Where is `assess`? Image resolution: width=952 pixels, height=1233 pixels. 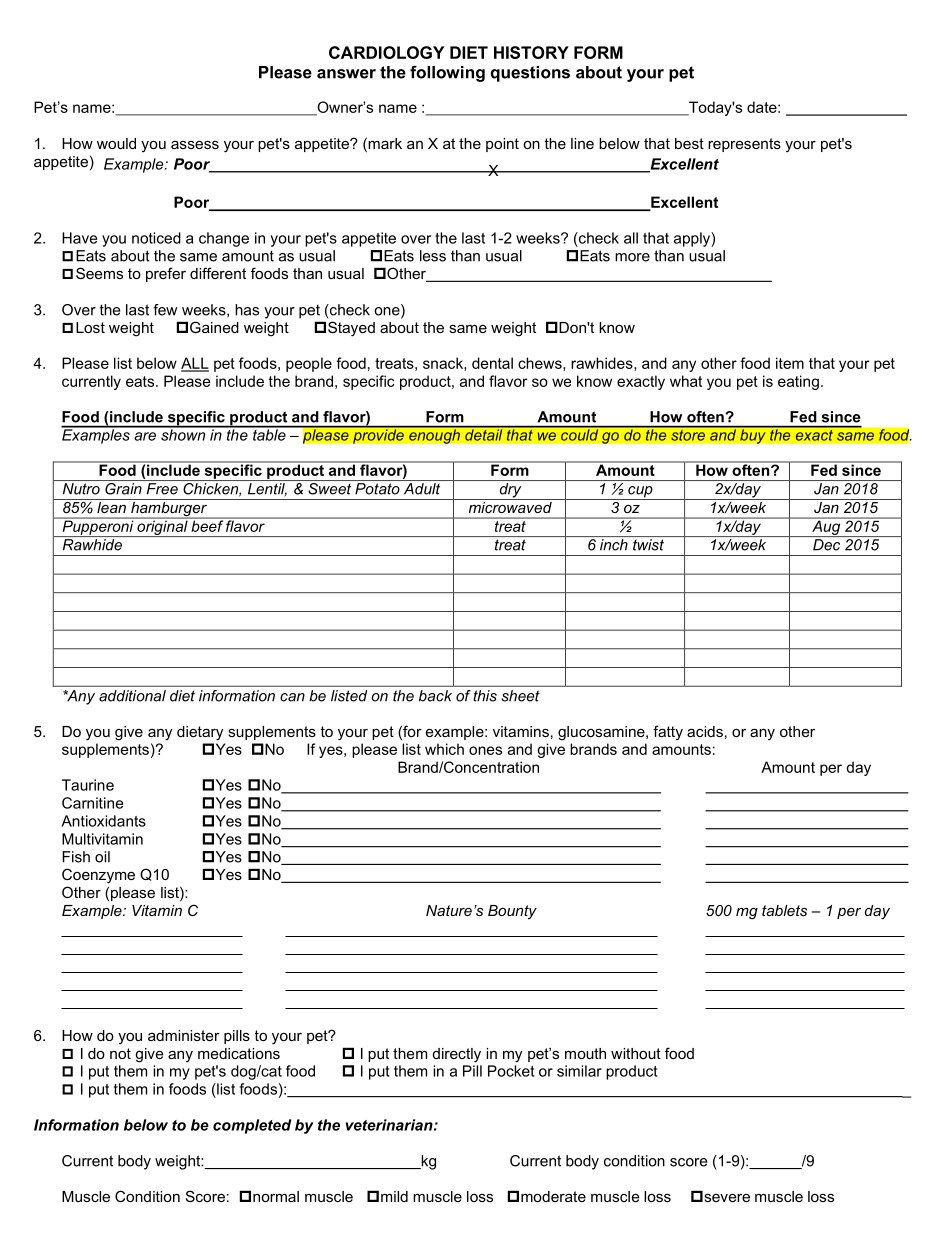 assess is located at coordinates (195, 144).
